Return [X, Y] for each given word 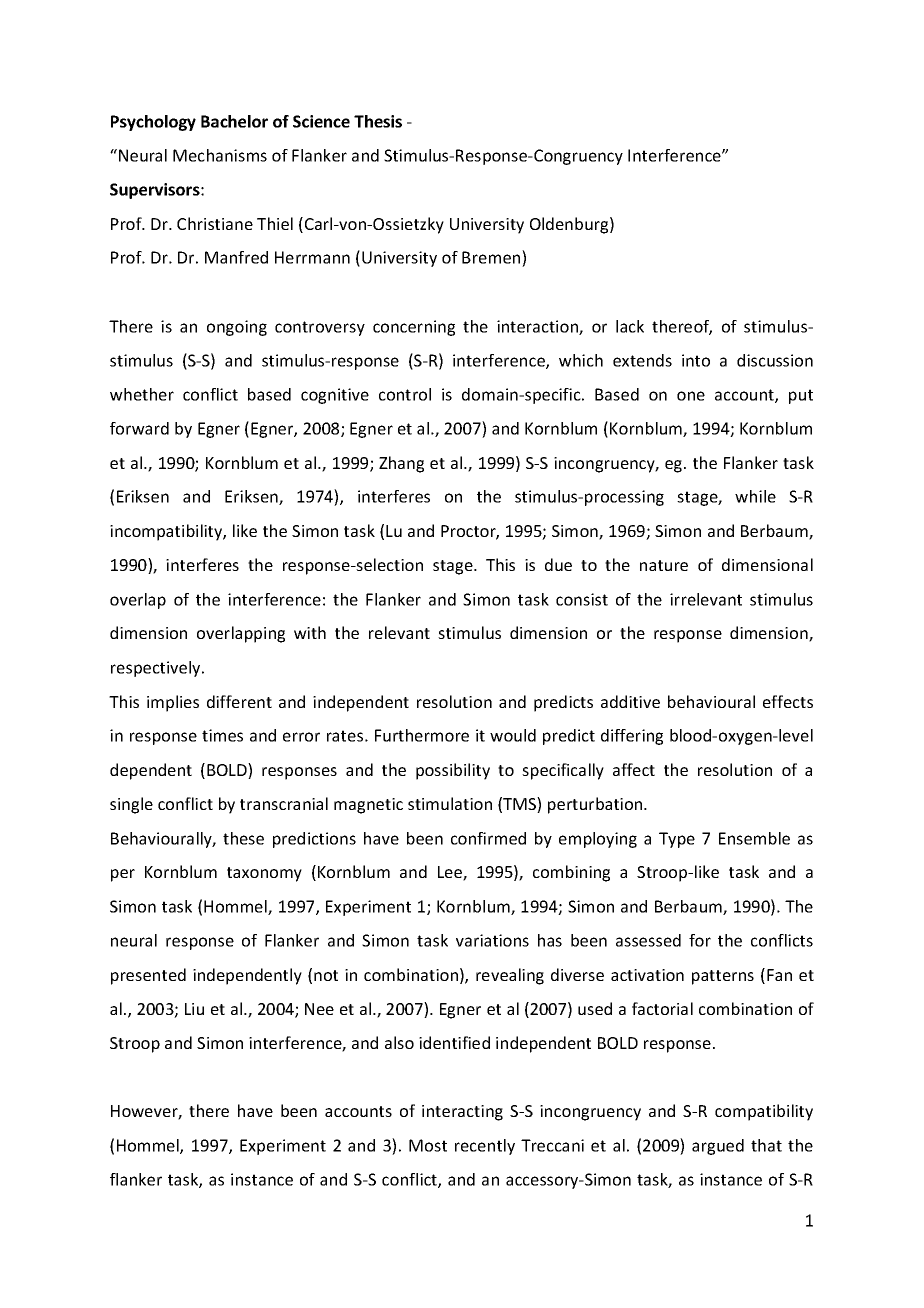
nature [664, 565]
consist [582, 599]
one [691, 396]
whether [142, 394]
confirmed [488, 838]
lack [630, 326]
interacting [462, 1113]
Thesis [378, 121]
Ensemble [754, 838]
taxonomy [264, 874]
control [405, 394]
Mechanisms [220, 155]
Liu [194, 1009]
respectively [157, 669]
